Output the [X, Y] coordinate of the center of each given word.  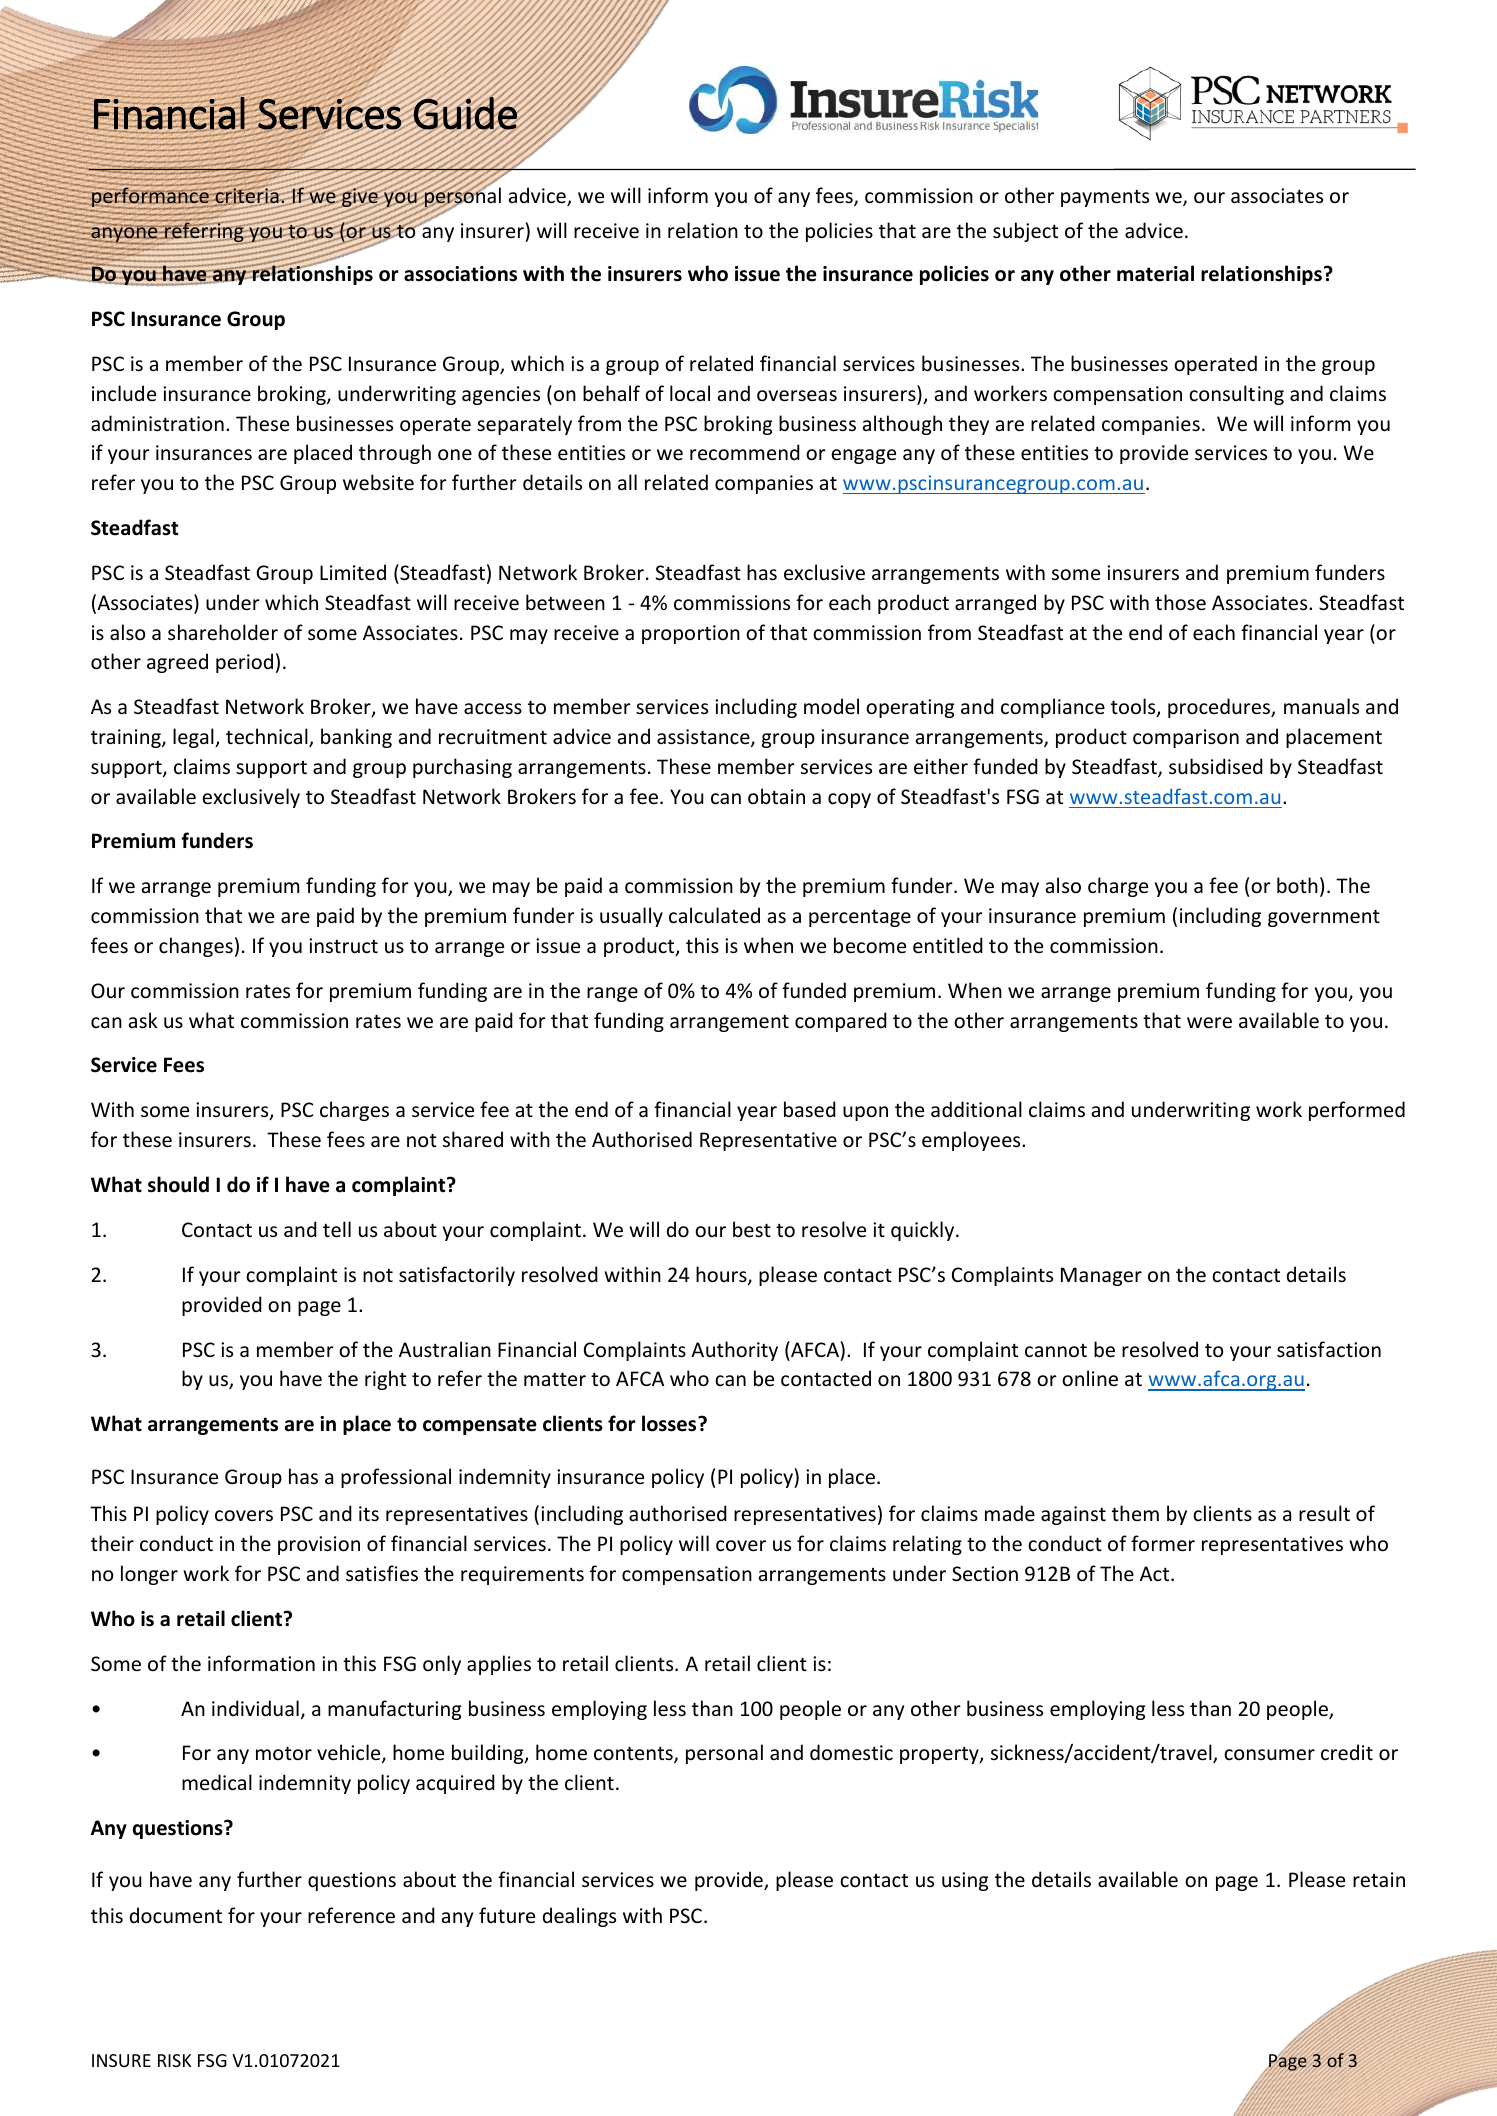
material [1155, 273]
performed [1357, 1111]
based [810, 1109]
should [178, 1184]
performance [150, 198]
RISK [174, 2060]
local [690, 393]
